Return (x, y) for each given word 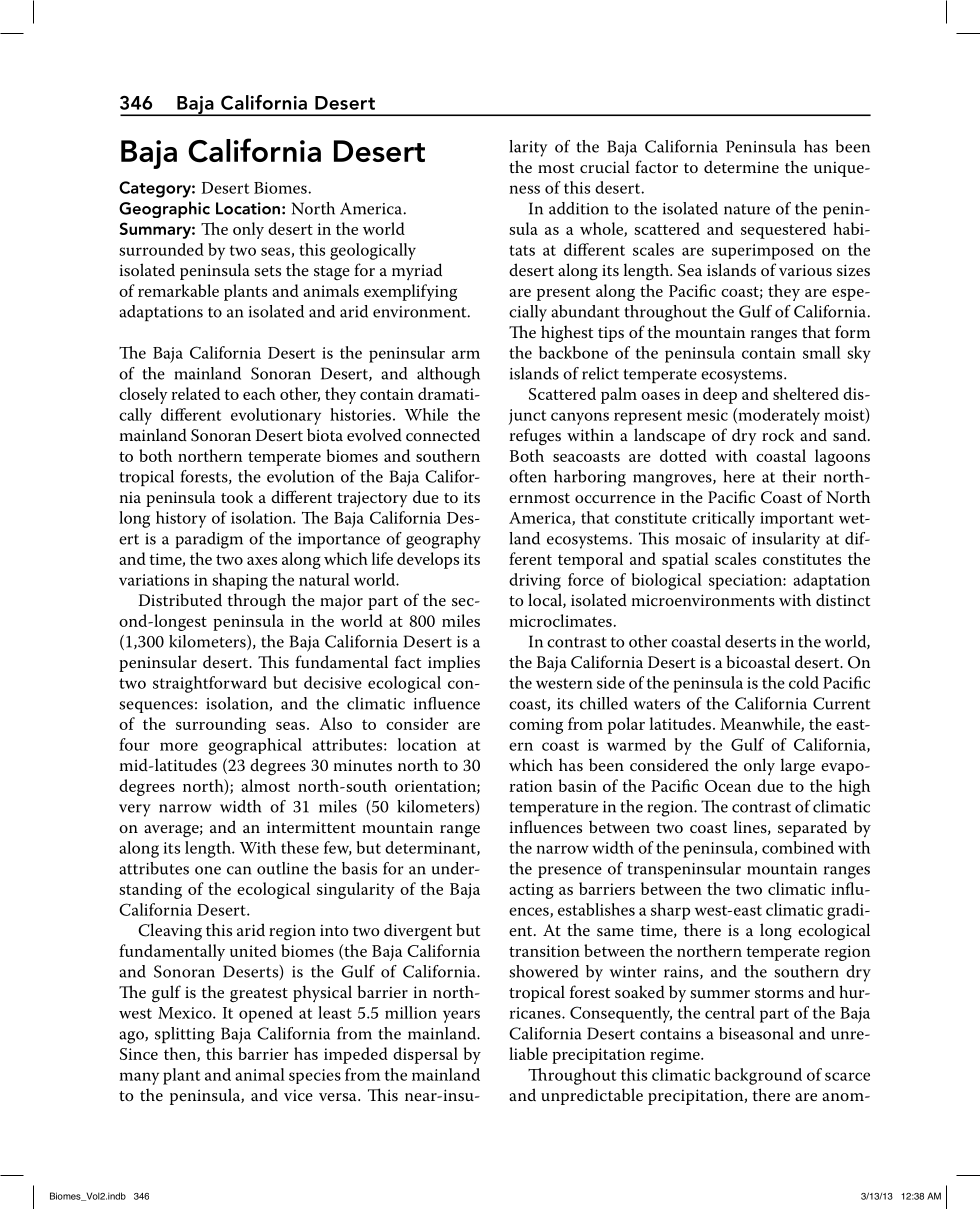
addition (579, 208)
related (195, 393)
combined (798, 847)
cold (804, 682)
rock (778, 435)
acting (531, 891)
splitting (185, 1035)
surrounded (161, 249)
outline (282, 868)
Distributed (180, 599)
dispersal (425, 1055)
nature (747, 209)
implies (454, 663)
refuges (535, 436)
